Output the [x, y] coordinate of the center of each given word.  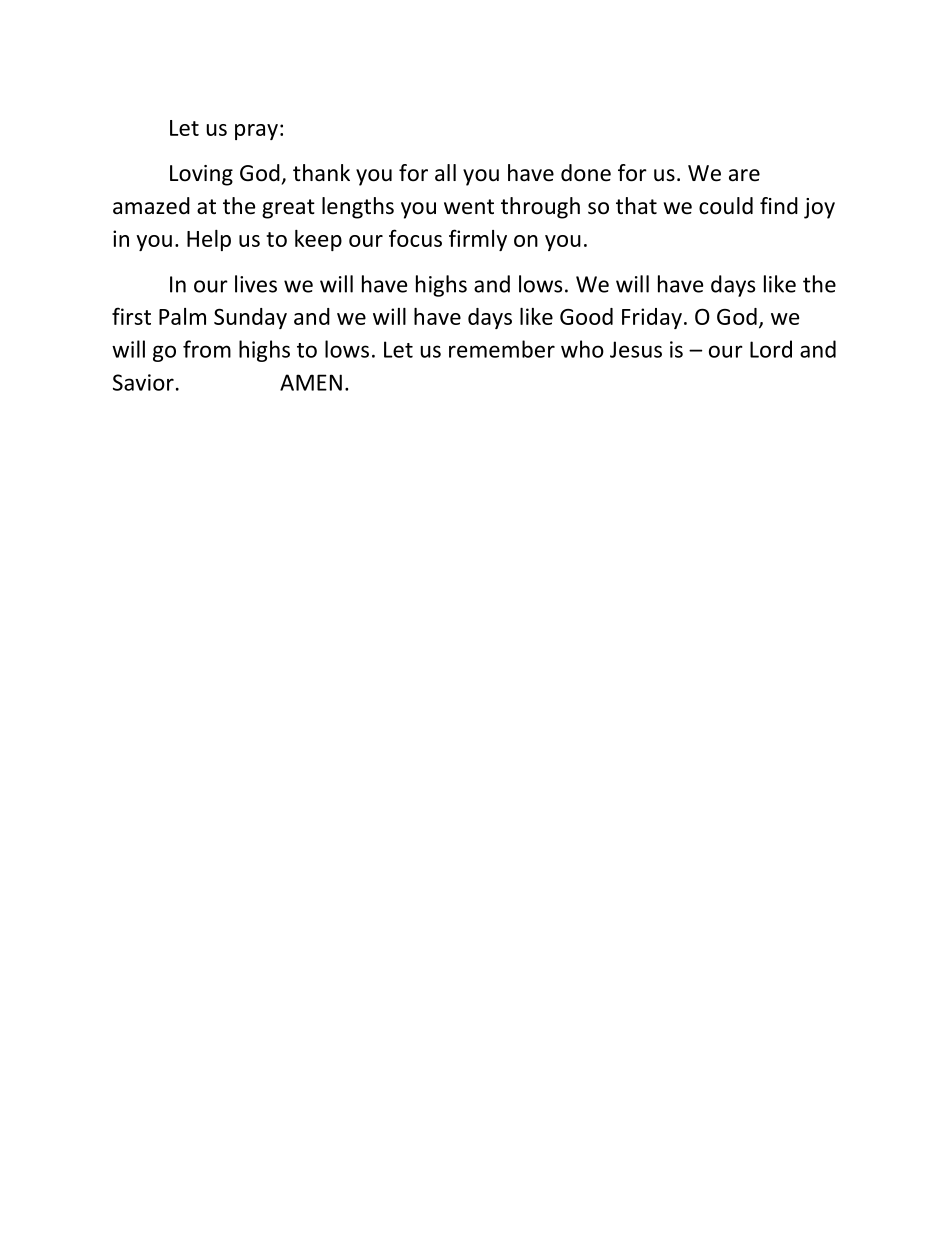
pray [256, 132]
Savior [143, 382]
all [445, 172]
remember [502, 349]
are [744, 175]
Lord [771, 349]
